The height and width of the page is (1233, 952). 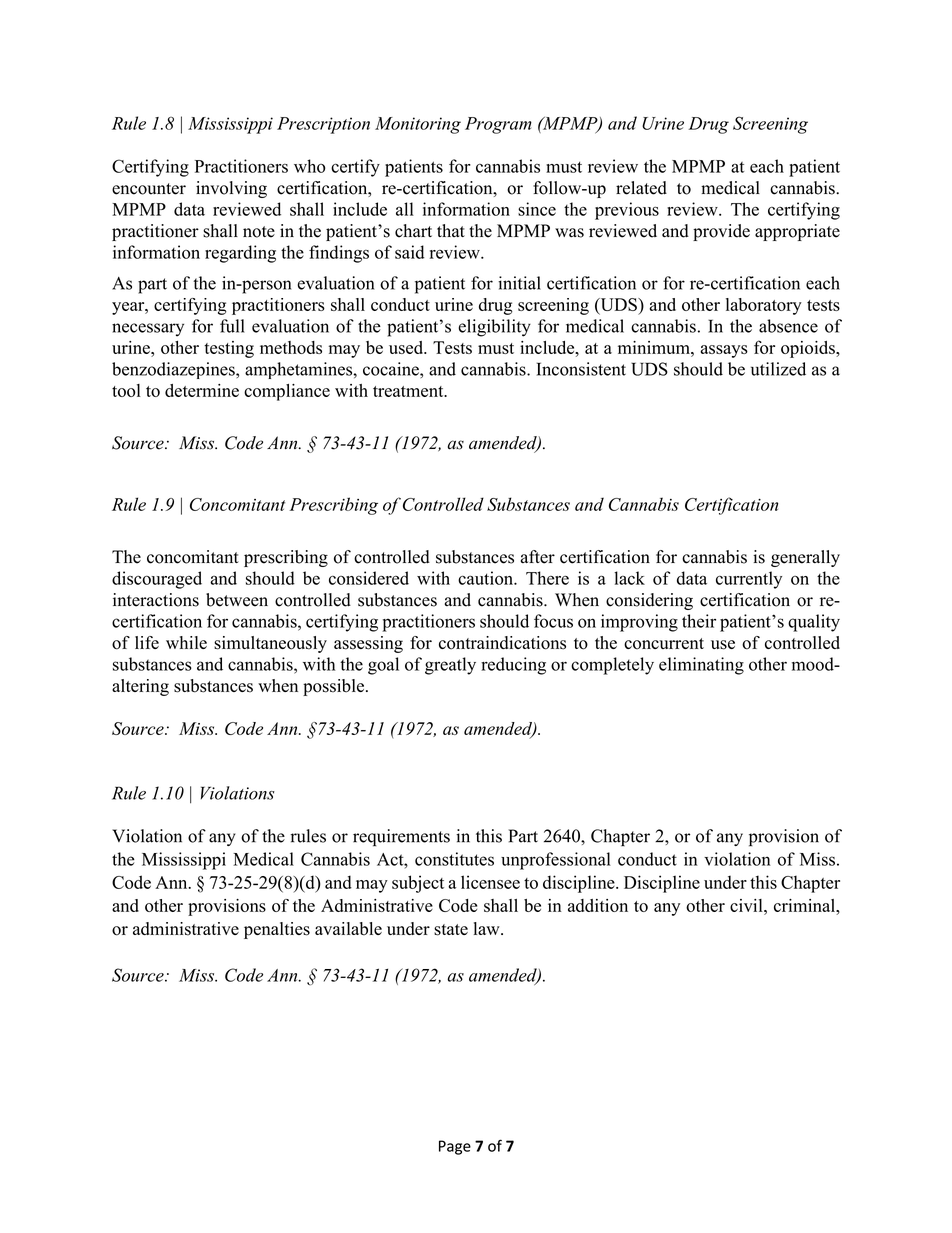 I want to click on licensee, so click(x=490, y=882).
